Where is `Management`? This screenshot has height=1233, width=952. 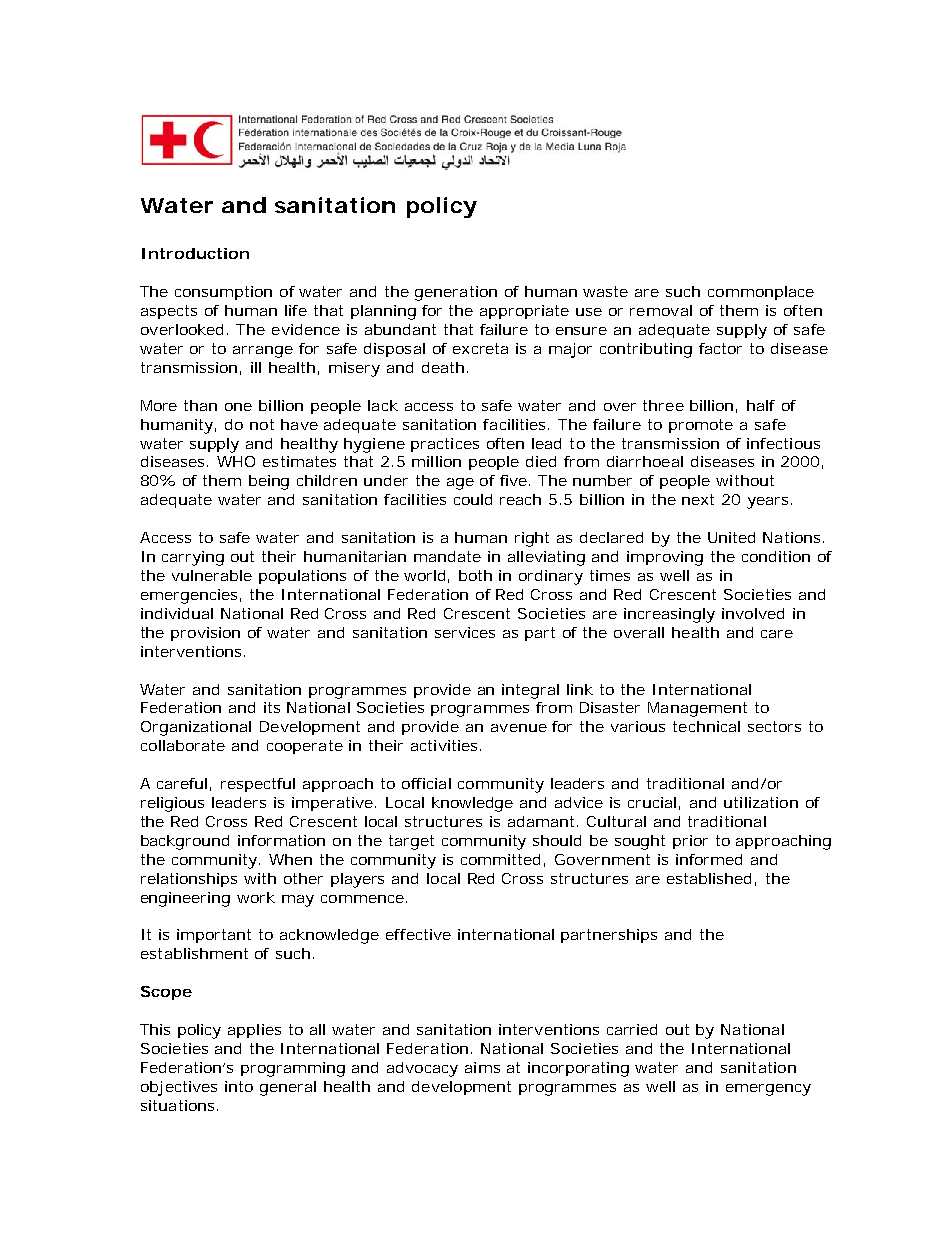
Management is located at coordinates (697, 709).
